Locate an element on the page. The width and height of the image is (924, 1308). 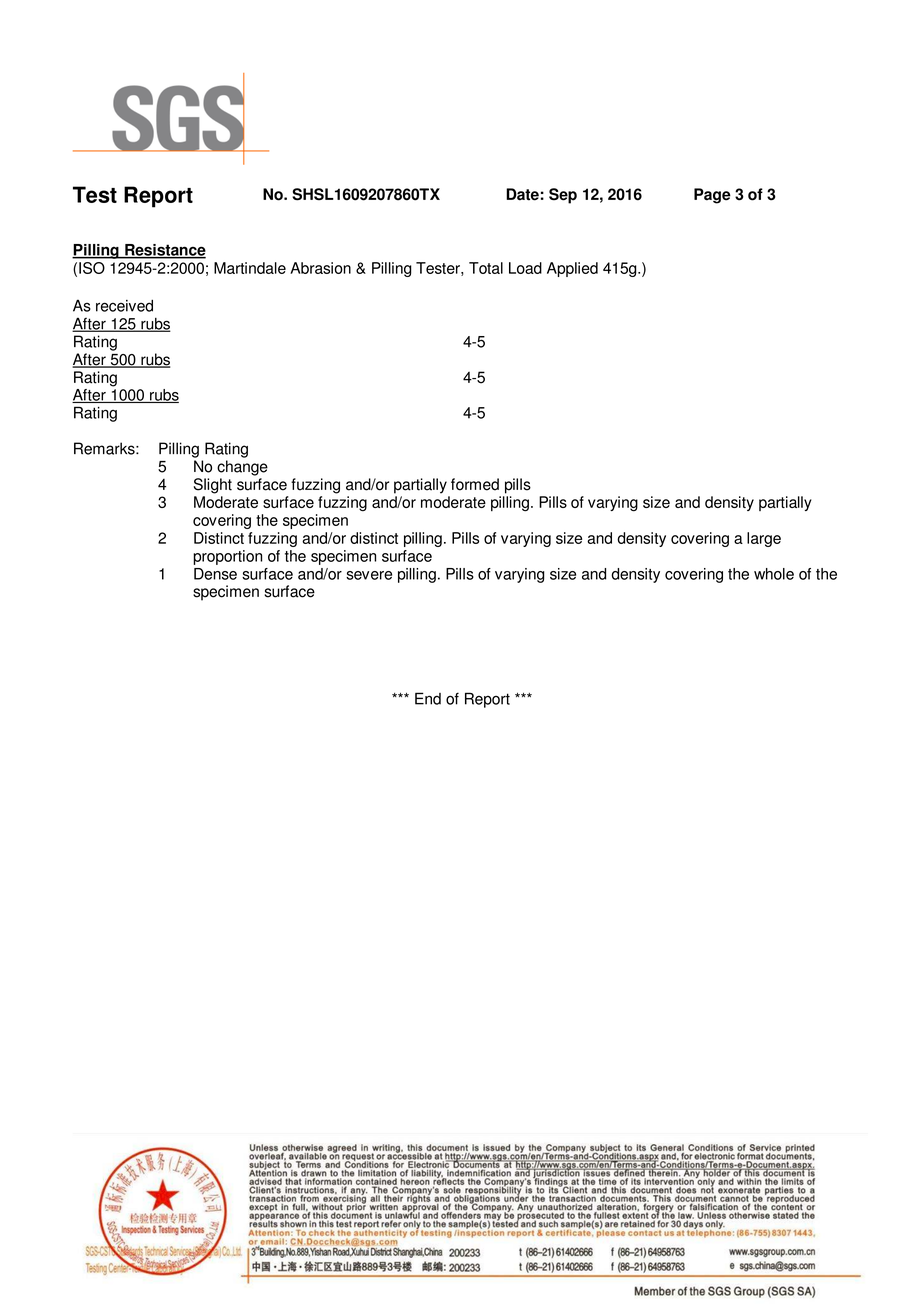
Applied is located at coordinates (572, 269).
